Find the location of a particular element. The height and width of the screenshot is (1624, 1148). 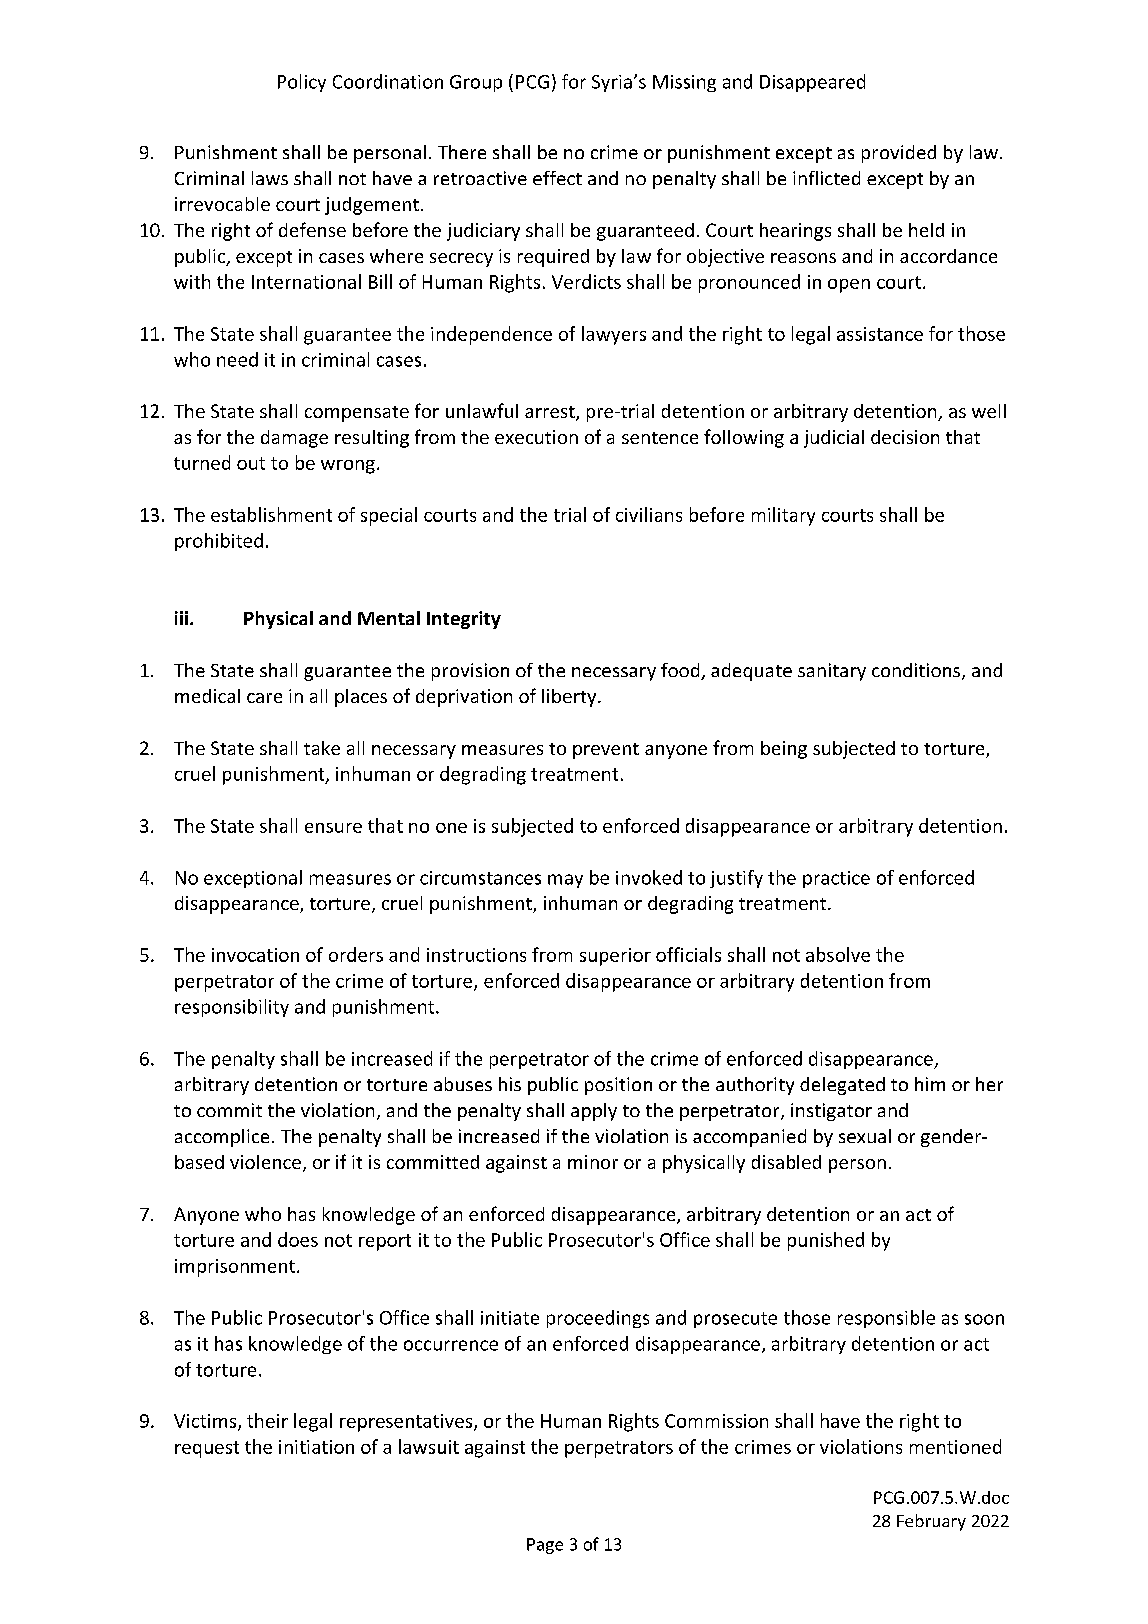

ensure is located at coordinates (333, 828).
